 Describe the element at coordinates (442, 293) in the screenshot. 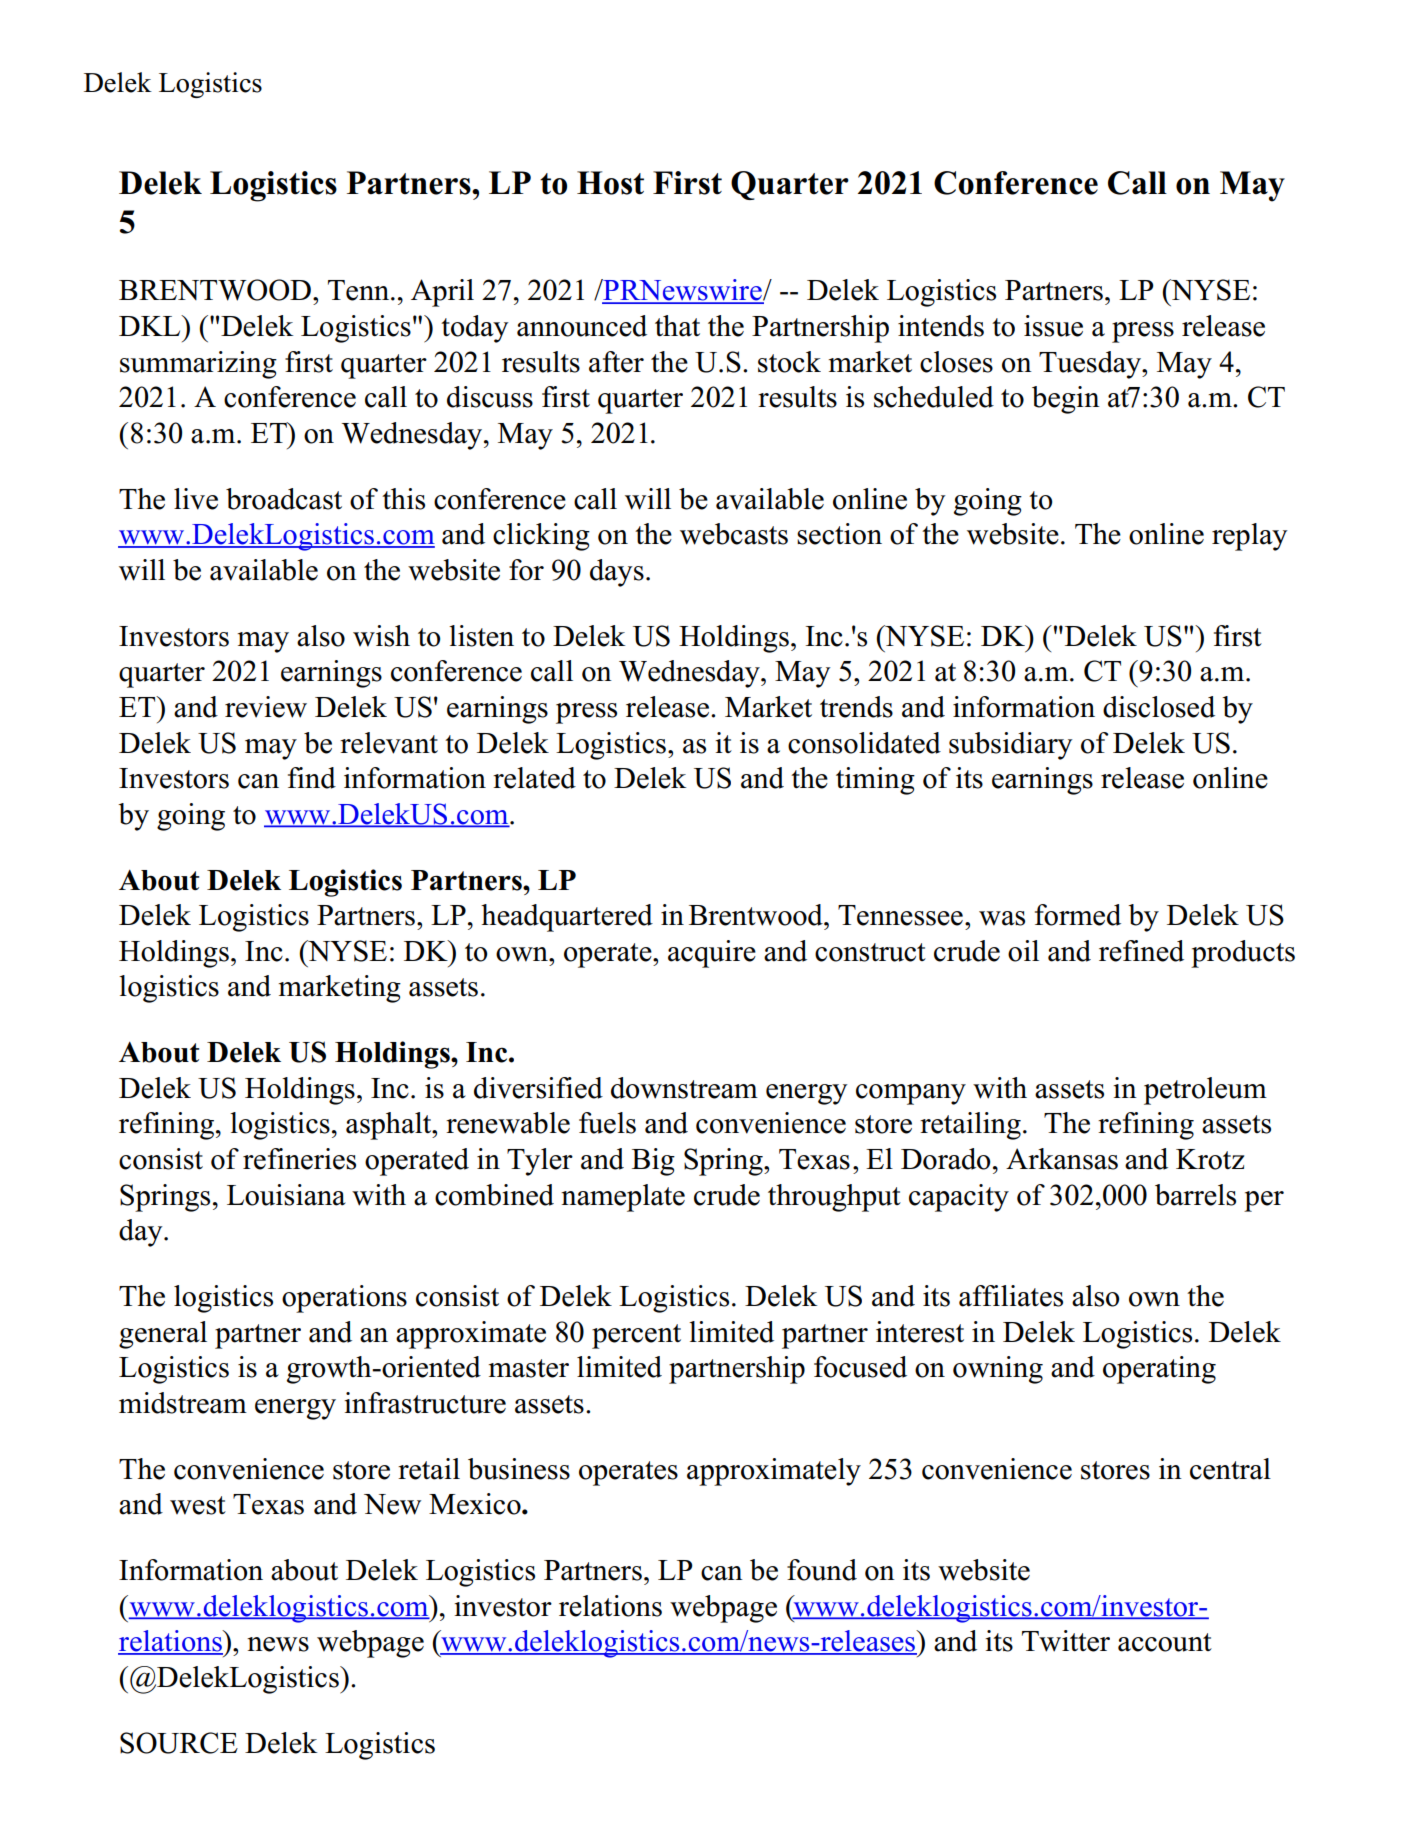

I see `April` at that location.
